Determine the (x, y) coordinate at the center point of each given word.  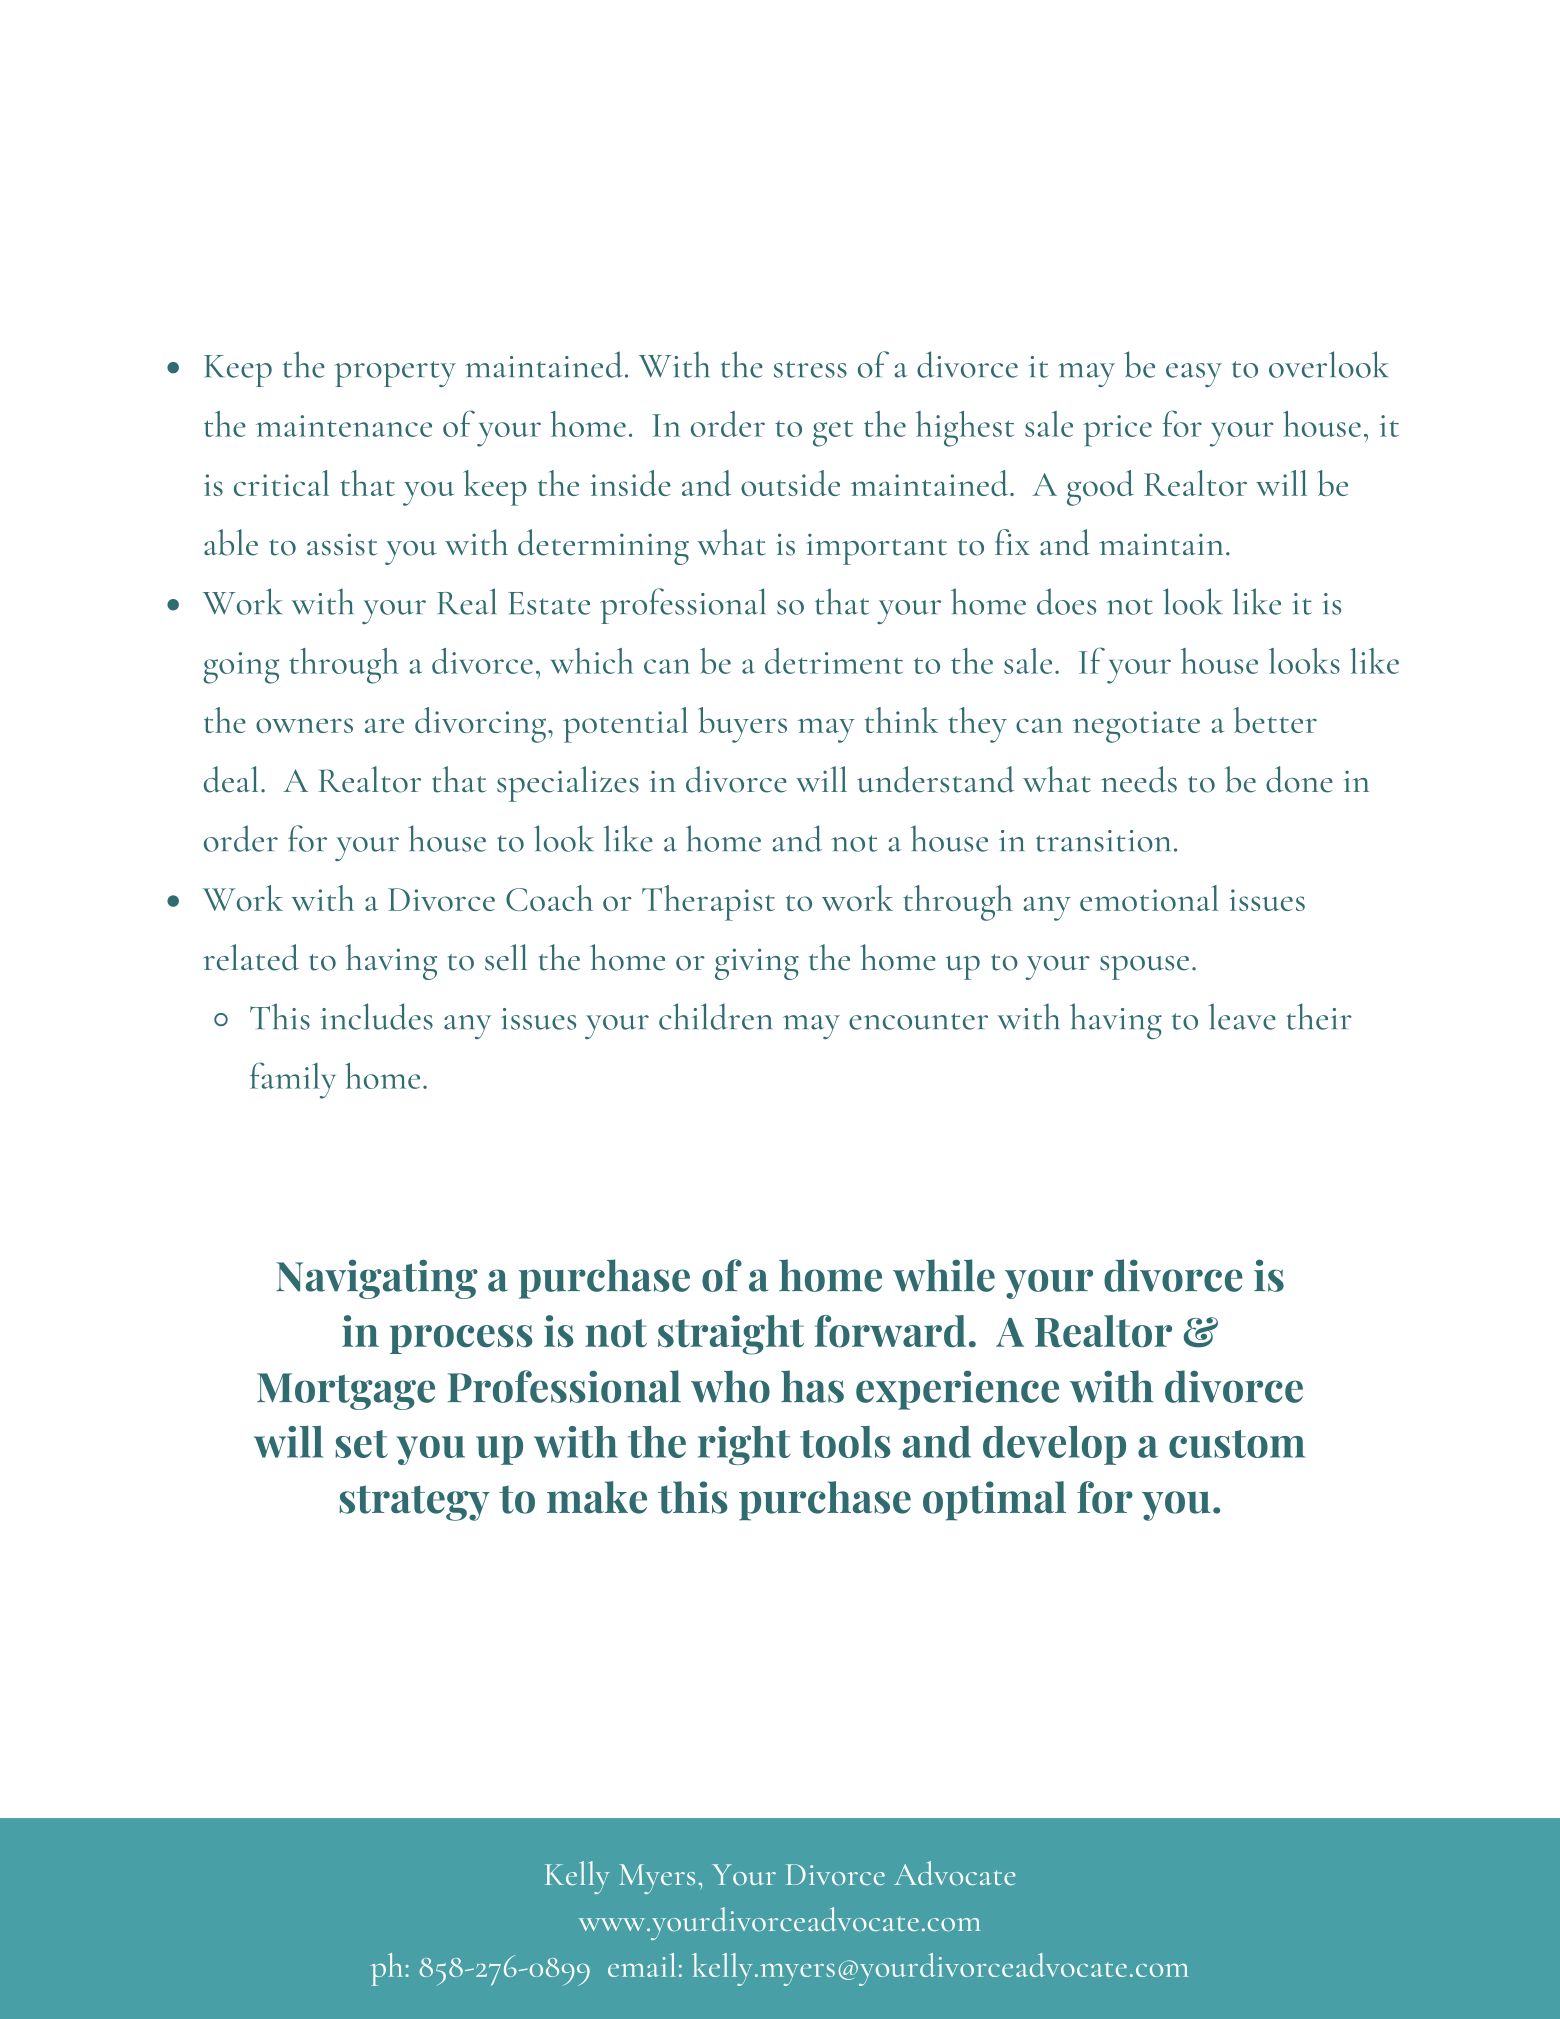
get (833, 433)
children (715, 1016)
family (293, 1080)
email (642, 1965)
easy (1194, 375)
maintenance (344, 426)
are (384, 725)
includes (376, 1016)
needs (1139, 779)
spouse (1144, 968)
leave (1242, 1016)
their (1319, 1016)
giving (757, 964)
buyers (742, 725)
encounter (918, 1021)
